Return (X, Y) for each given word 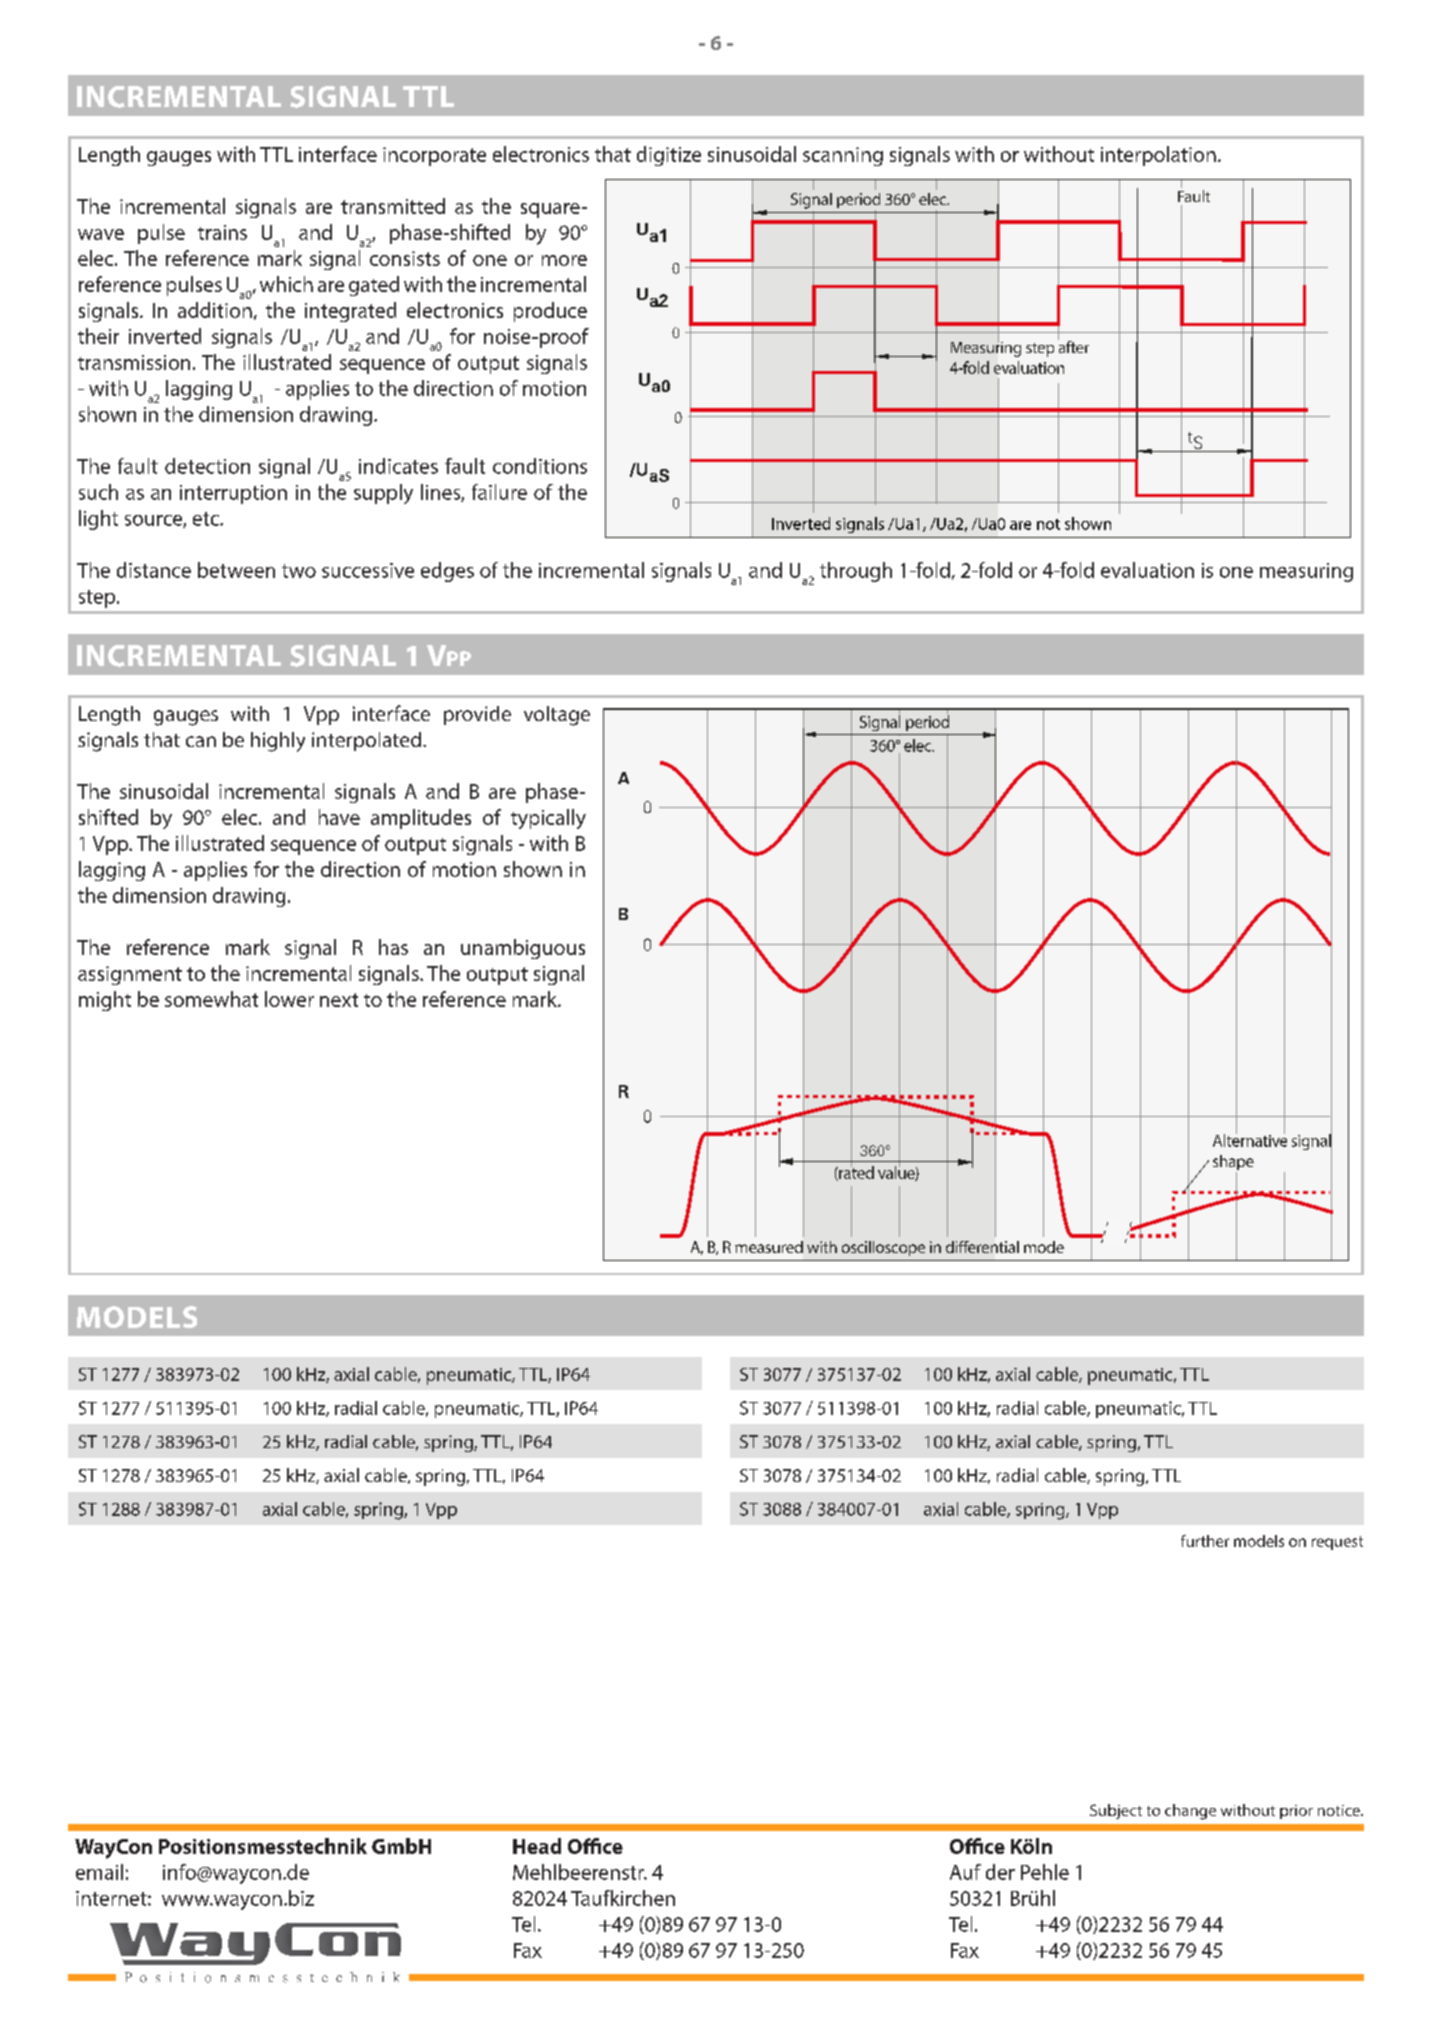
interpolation (1158, 156)
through (856, 572)
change (1190, 1812)
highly (278, 742)
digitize (669, 156)
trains (222, 232)
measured (769, 1247)
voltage (557, 716)
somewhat (211, 999)
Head (537, 1846)
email (99, 1872)
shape (1233, 1164)
